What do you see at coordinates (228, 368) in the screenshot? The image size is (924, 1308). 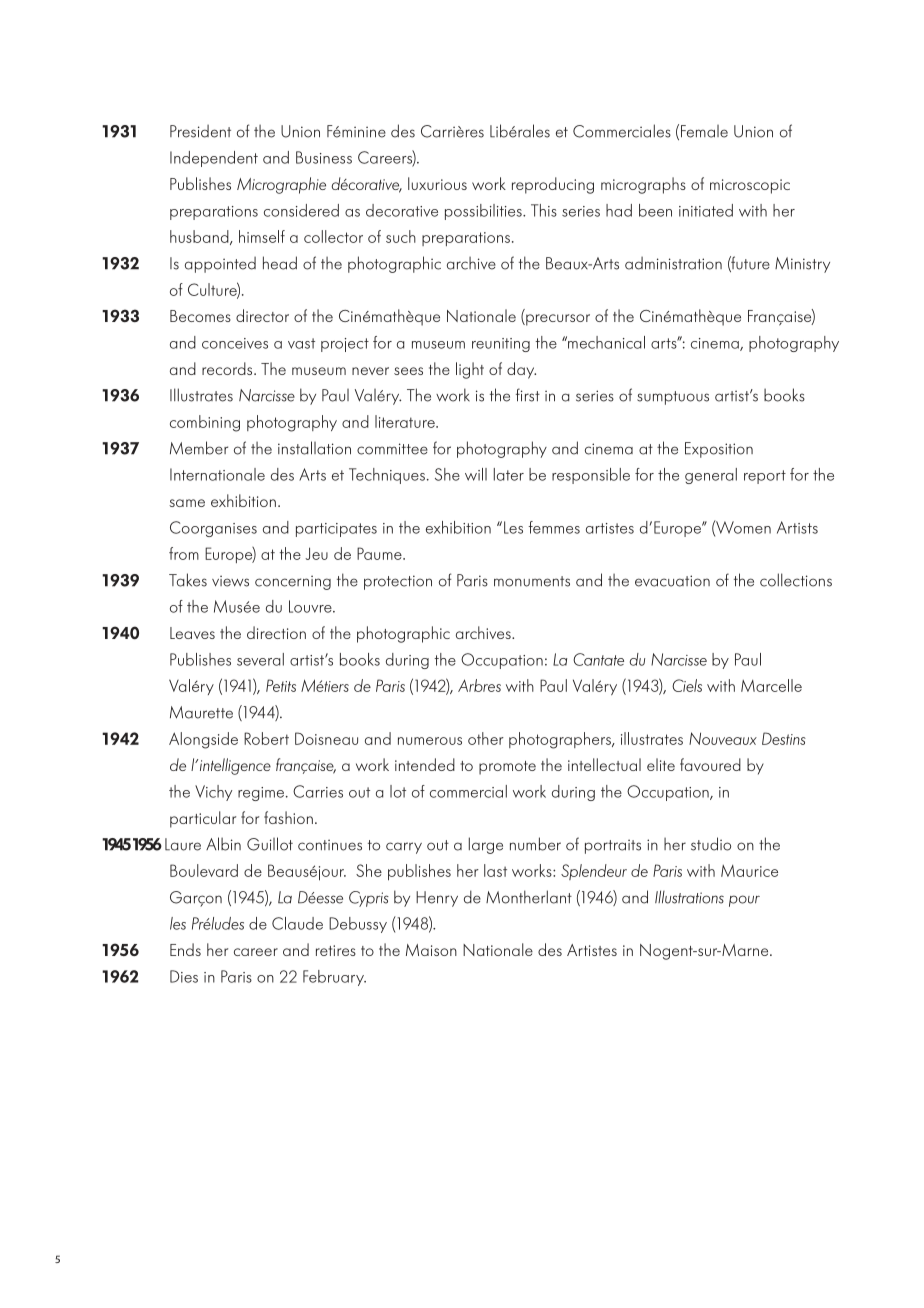 I see `records` at bounding box center [228, 368].
